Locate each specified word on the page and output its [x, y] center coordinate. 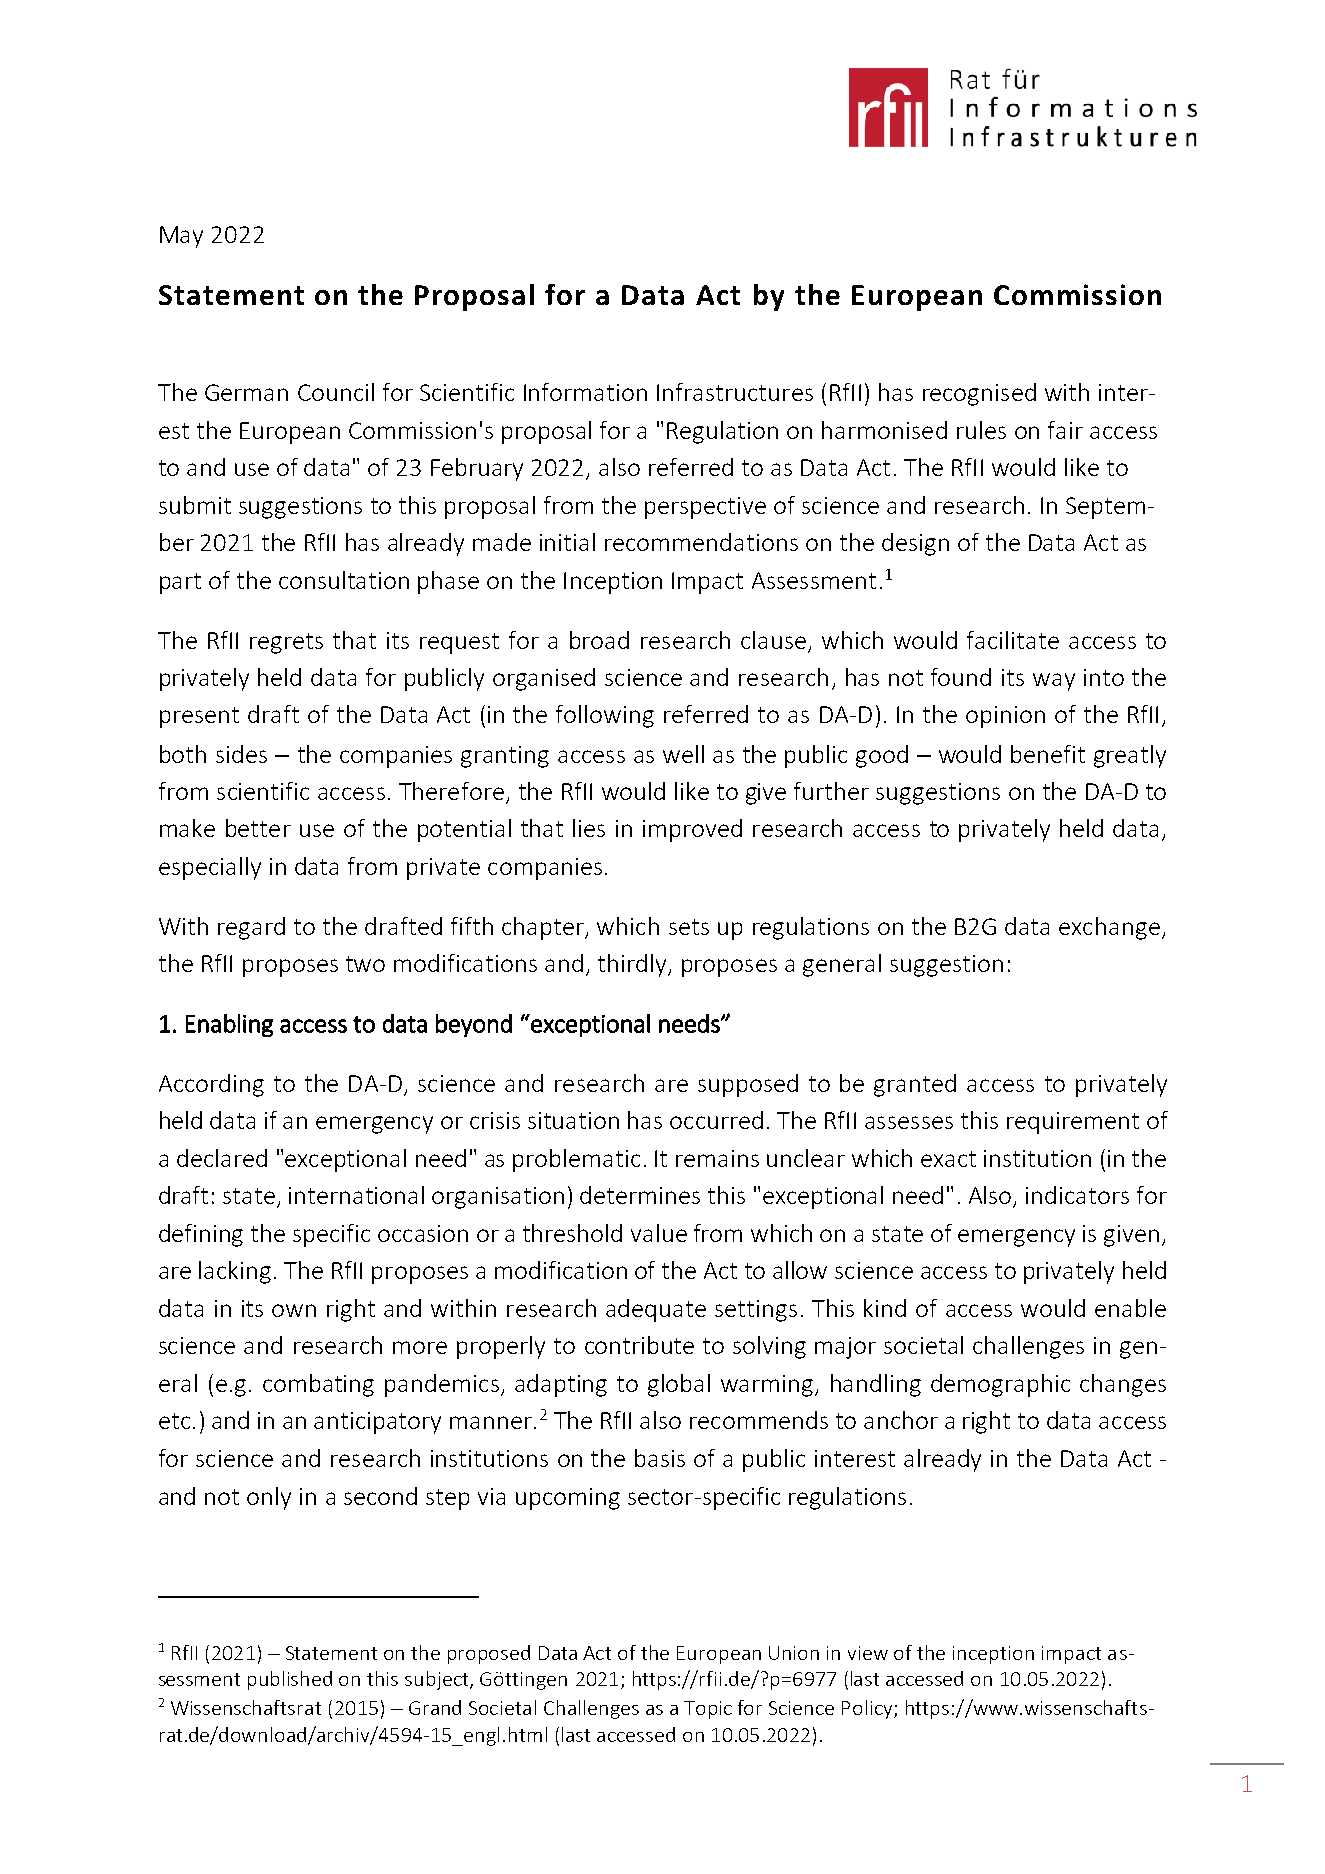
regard [251, 928]
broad [599, 640]
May [181, 237]
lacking [235, 1272]
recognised [979, 394]
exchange [1109, 928]
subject [438, 1680]
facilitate [1013, 640]
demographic [1000, 1385]
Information [585, 392]
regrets [286, 643]
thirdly [633, 965]
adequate [656, 1310]
